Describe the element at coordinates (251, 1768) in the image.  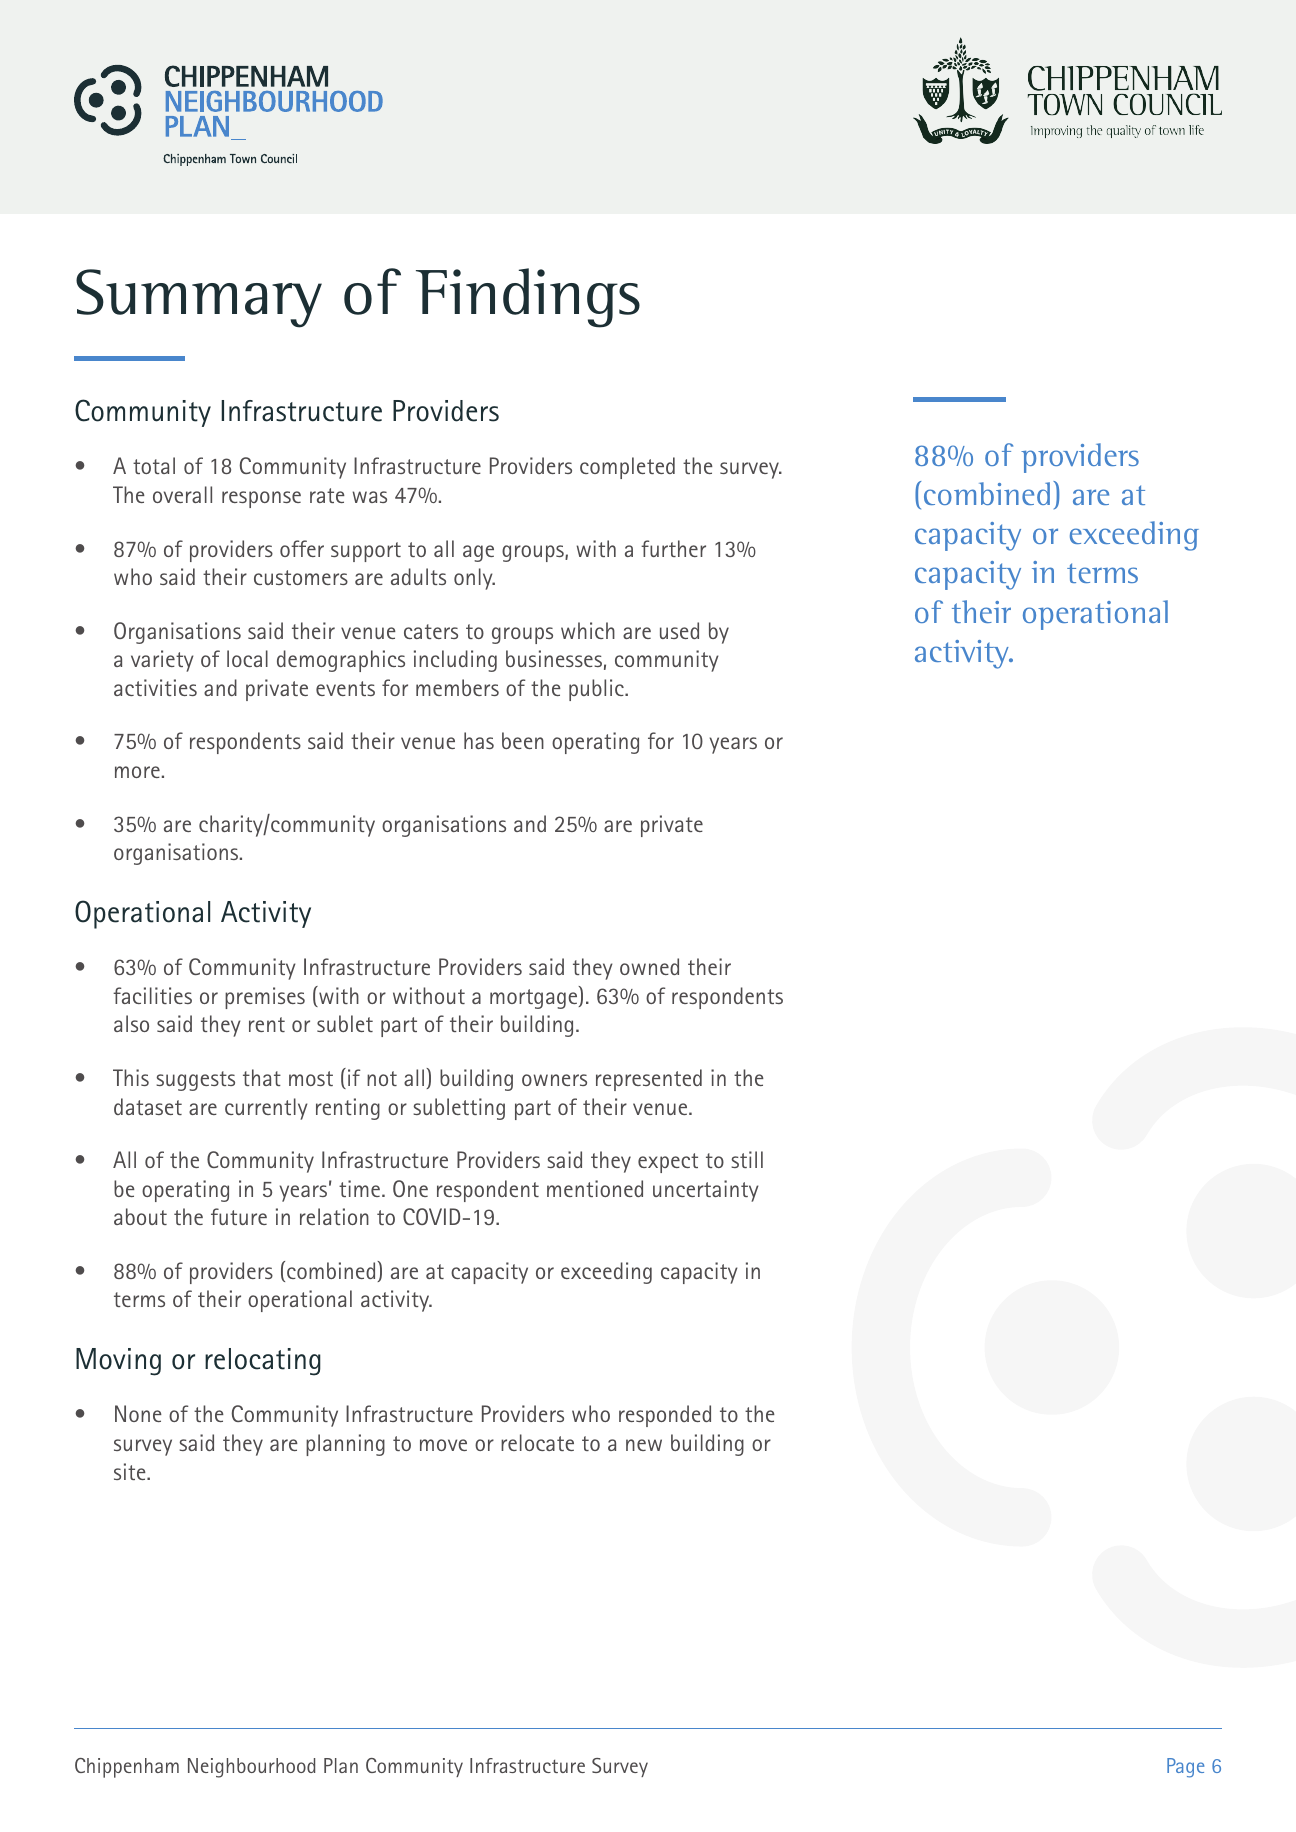
I see `Neighbourhood` at that location.
